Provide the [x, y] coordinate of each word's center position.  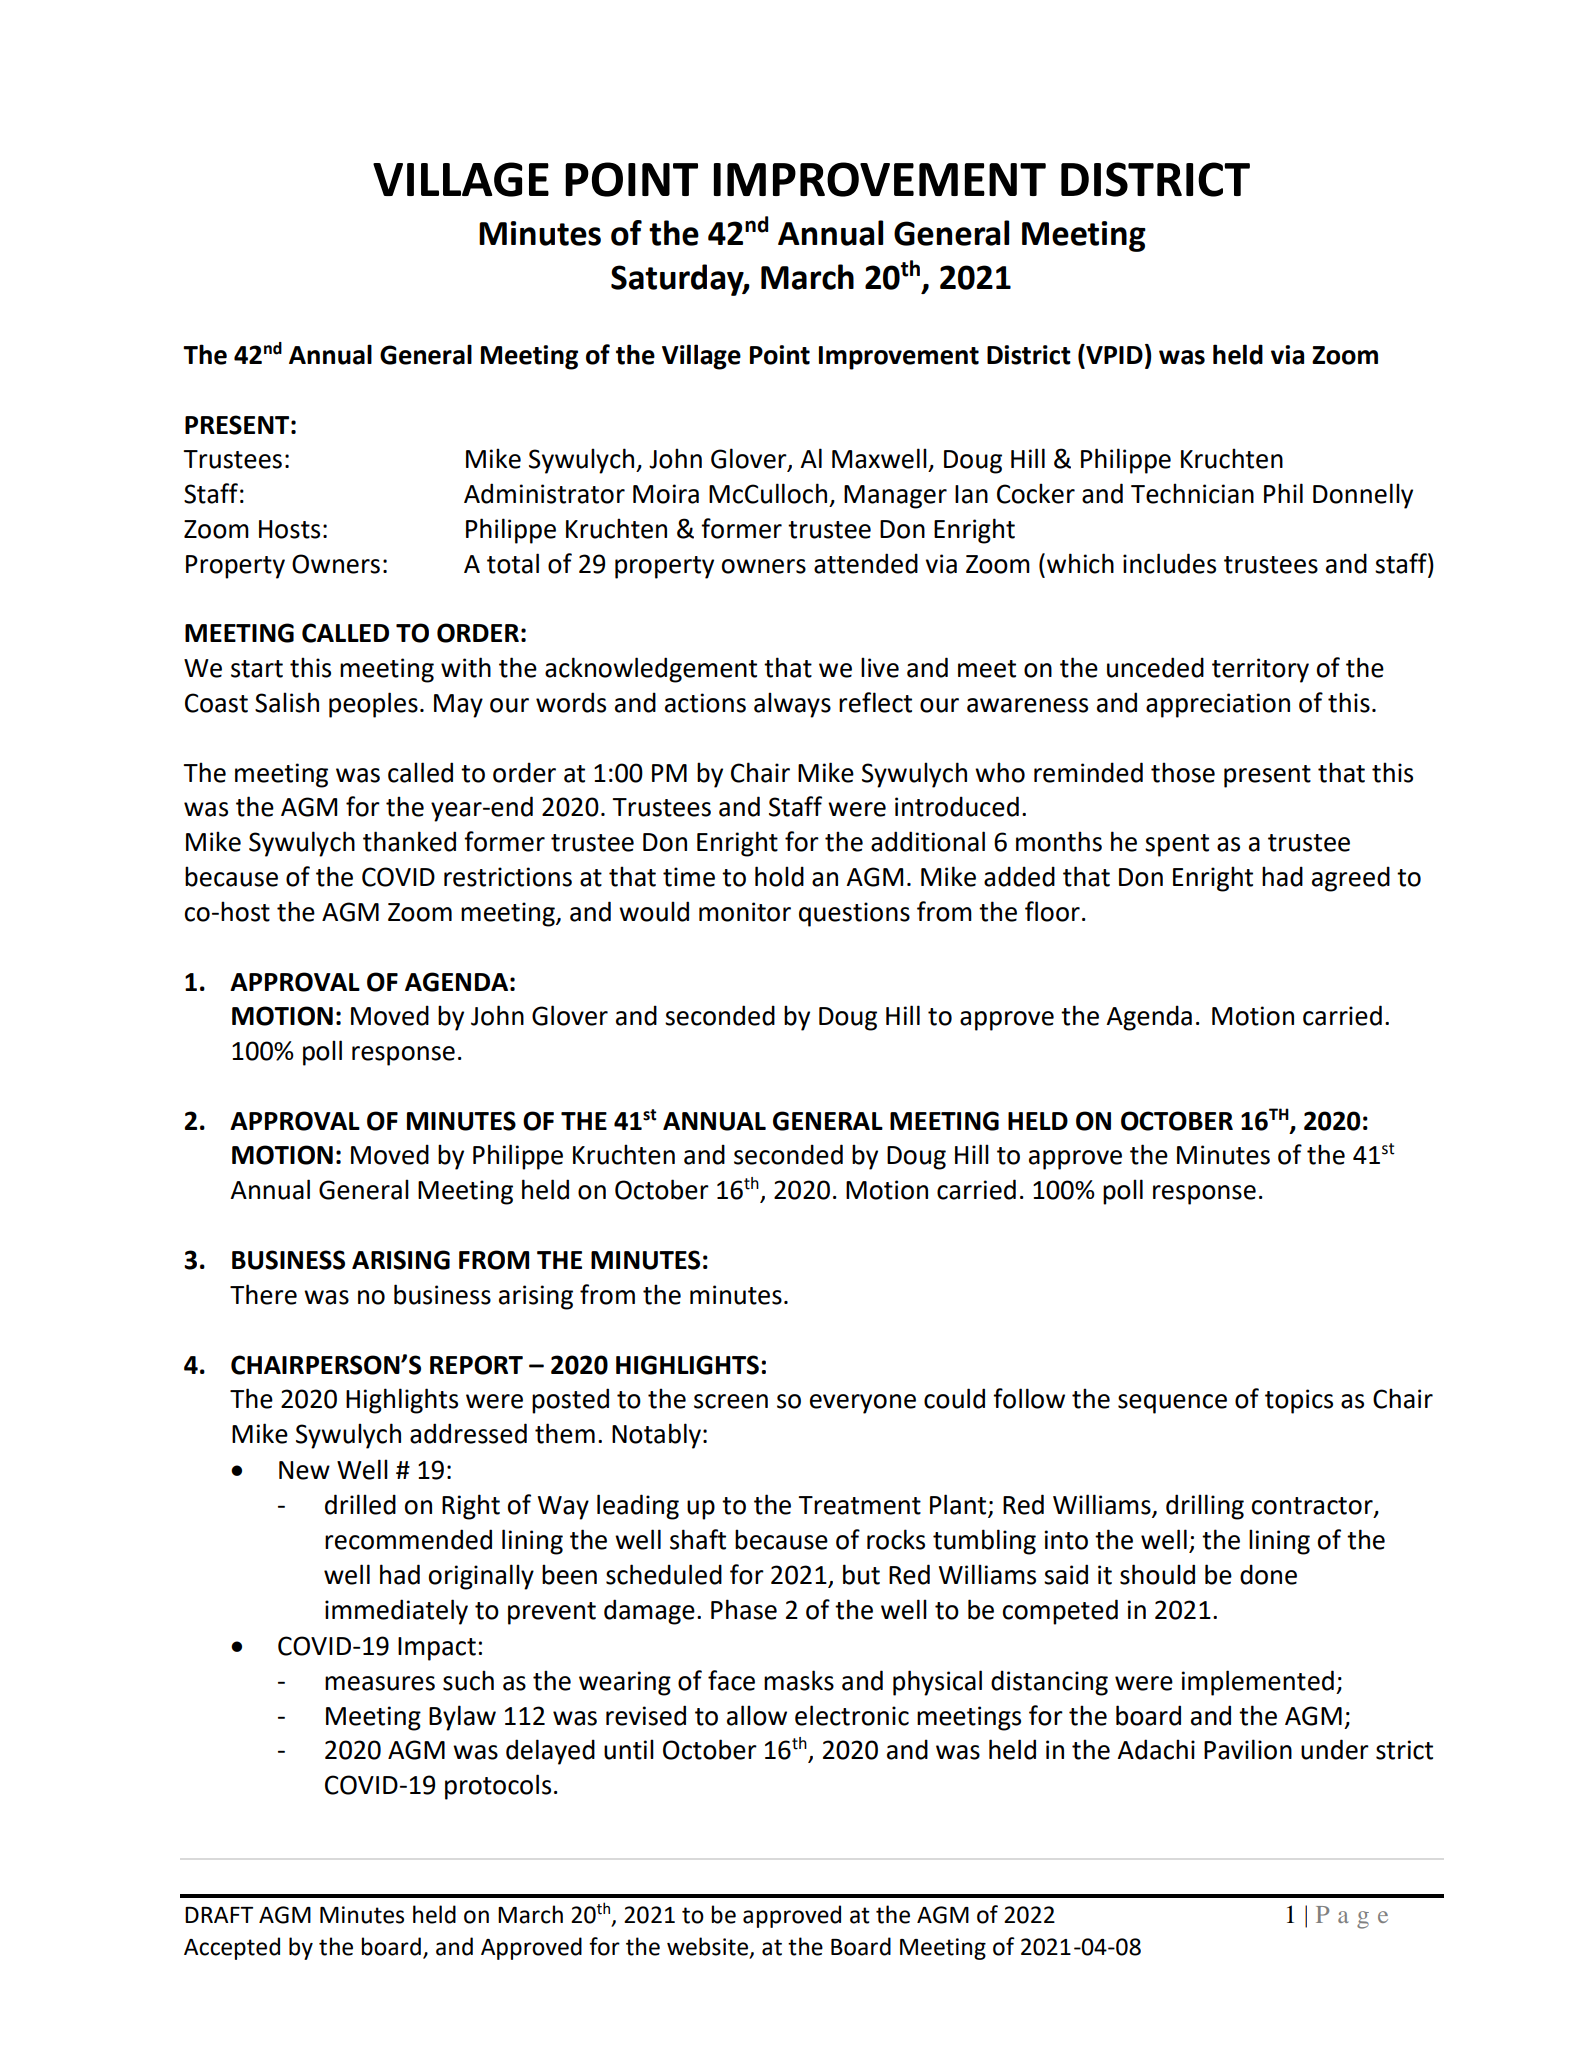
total [513, 563]
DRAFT [219, 1915]
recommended [408, 1539]
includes [1169, 563]
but [861, 1574]
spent [1177, 845]
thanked [409, 841]
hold [779, 876]
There [263, 1294]
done [1268, 1574]
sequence [1172, 1404]
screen [731, 1401]
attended [866, 563]
